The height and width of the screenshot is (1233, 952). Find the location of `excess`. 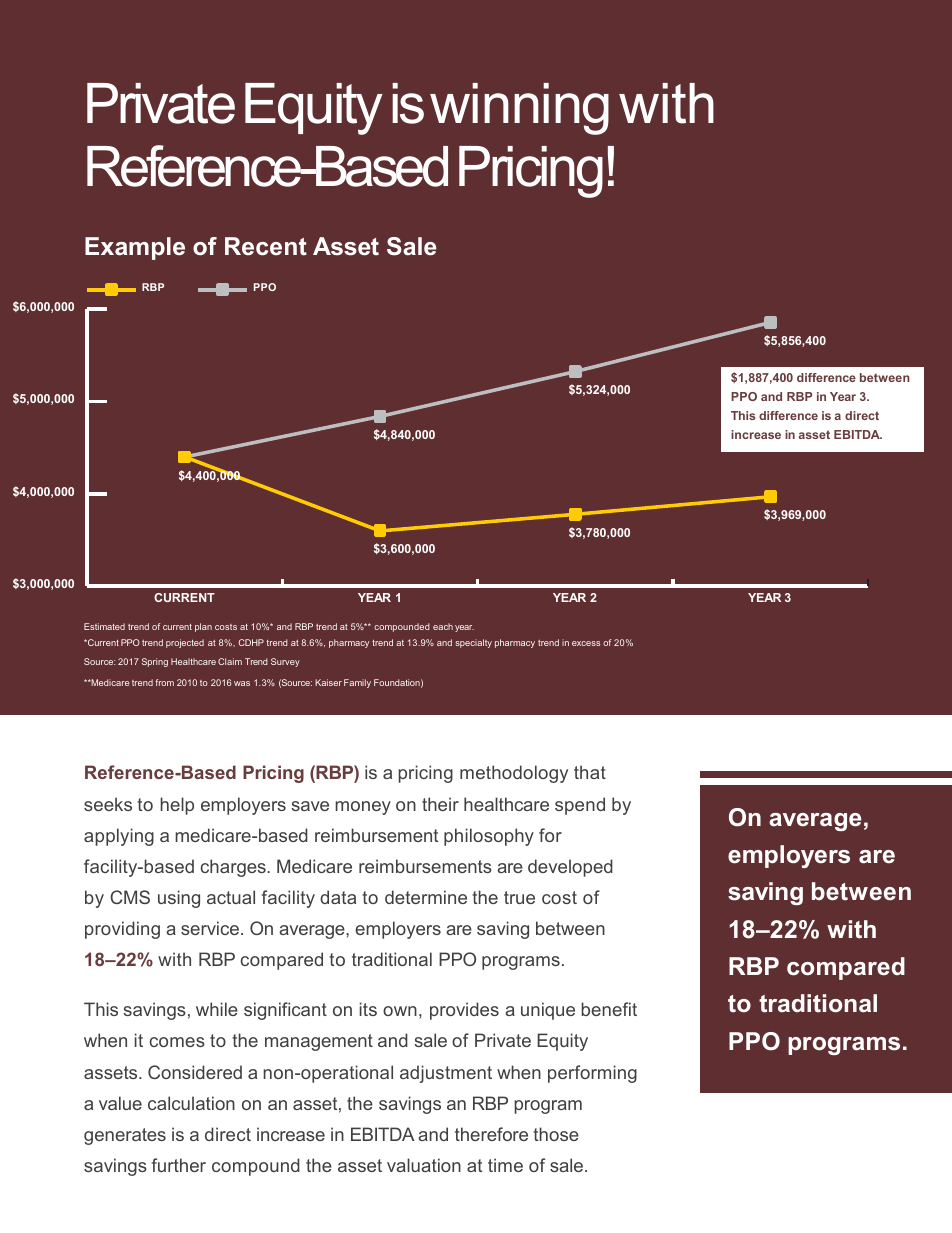

excess is located at coordinates (586, 643).
